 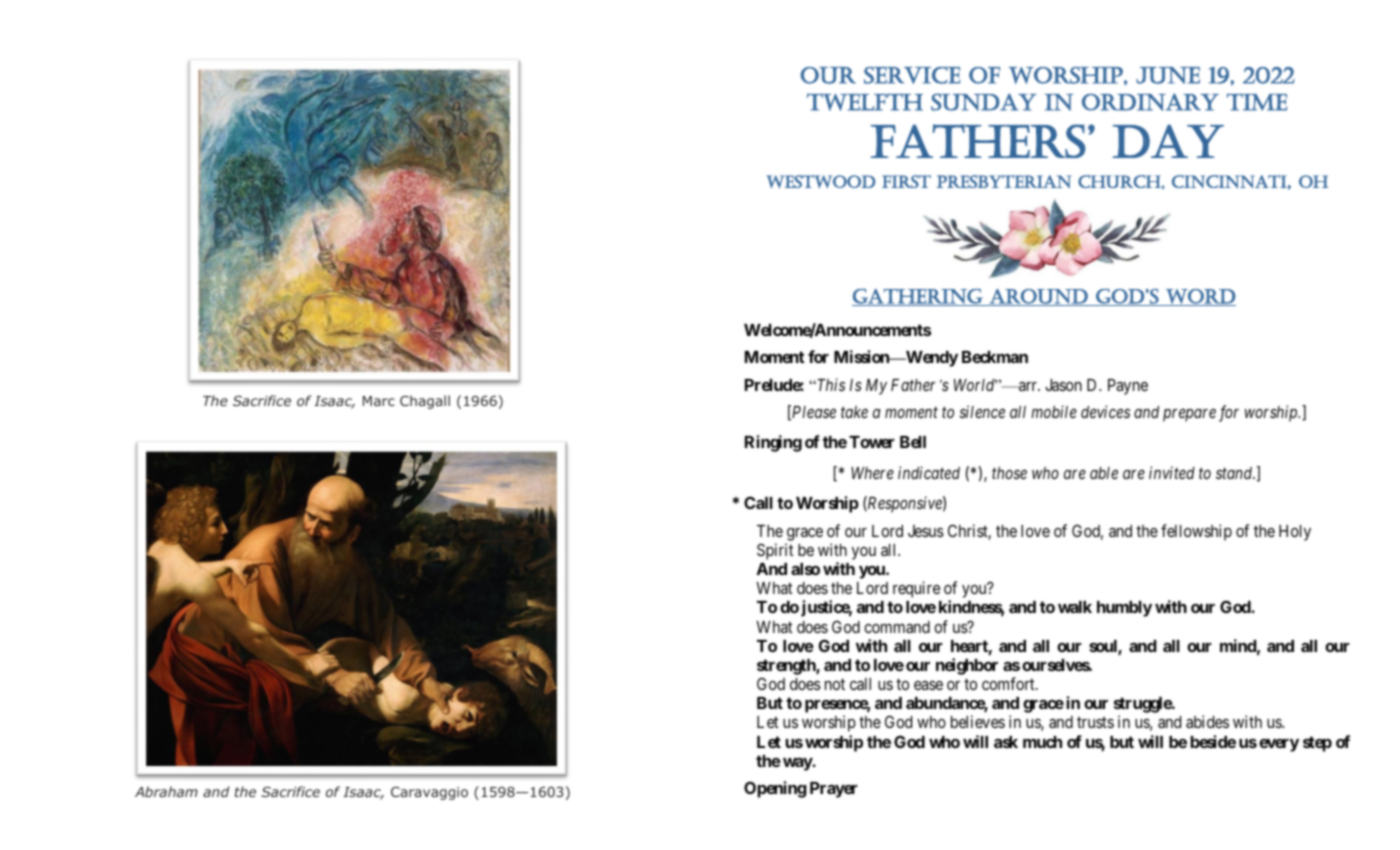 What do you see at coordinates (918, 297) in the screenshot?
I see `gathering` at bounding box center [918, 297].
